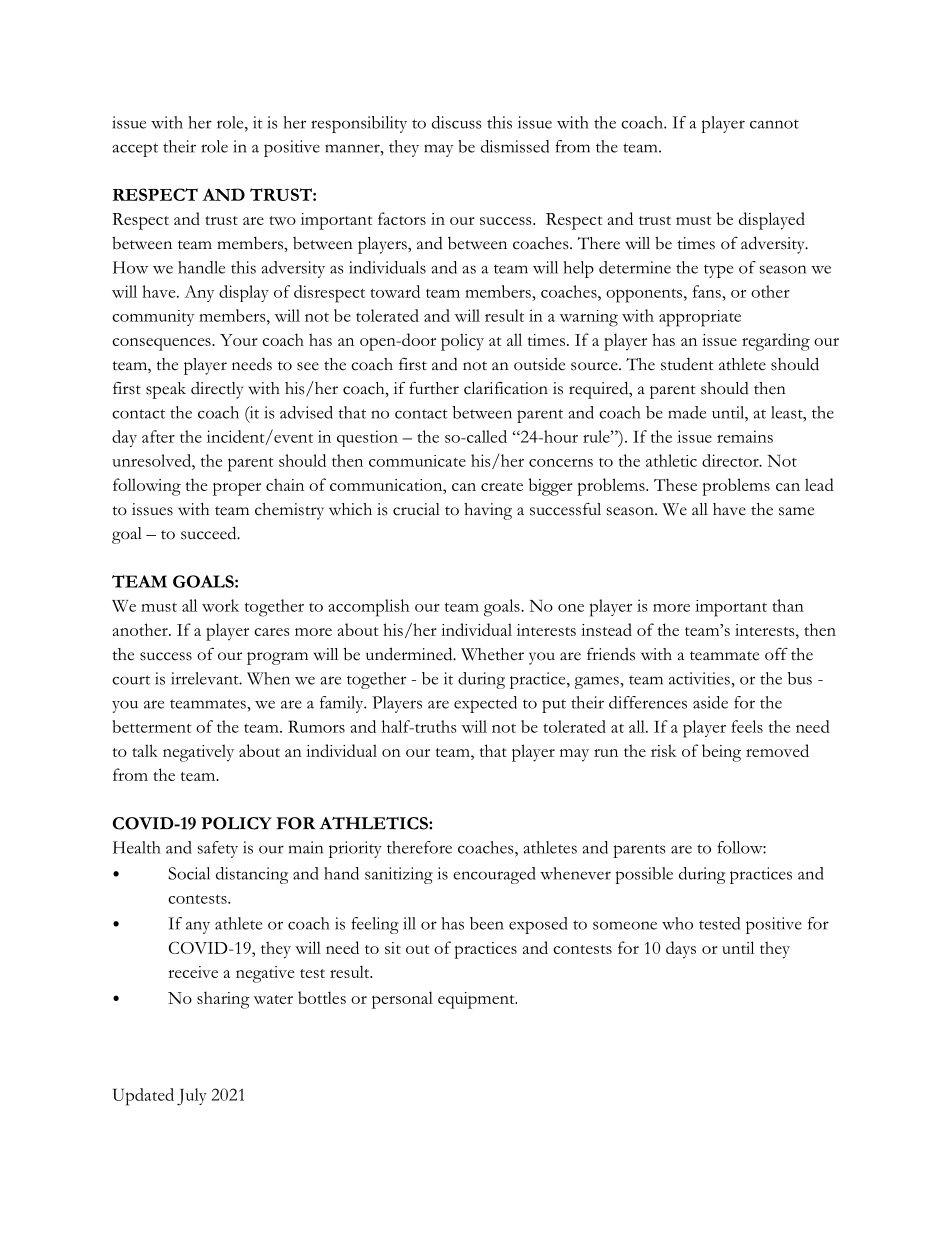 The height and width of the screenshot is (1233, 952). I want to click on having, so click(488, 511).
